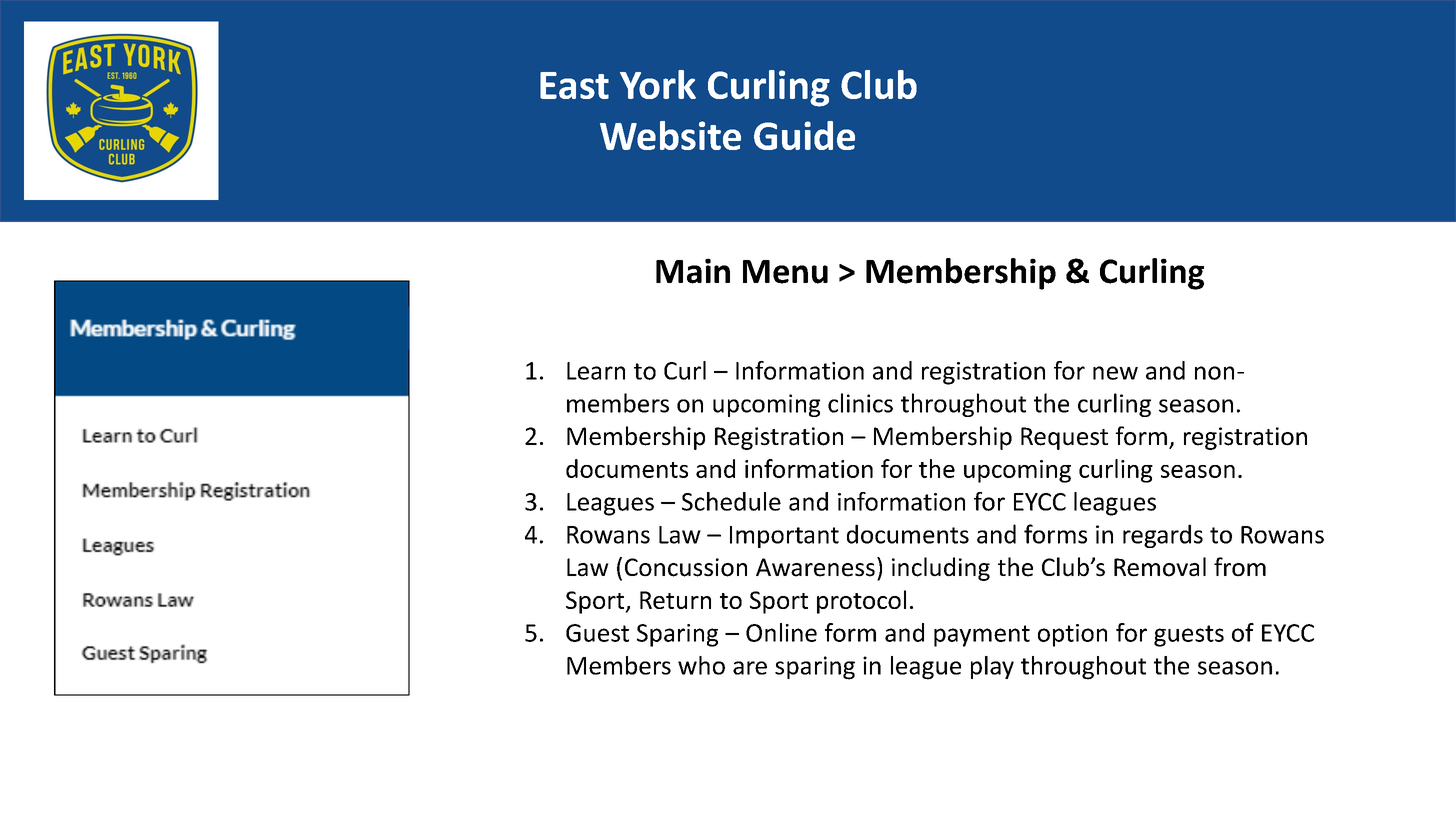 The width and height of the document is (1456, 819). Describe the element at coordinates (670, 135) in the document. I see `Website` at that location.
